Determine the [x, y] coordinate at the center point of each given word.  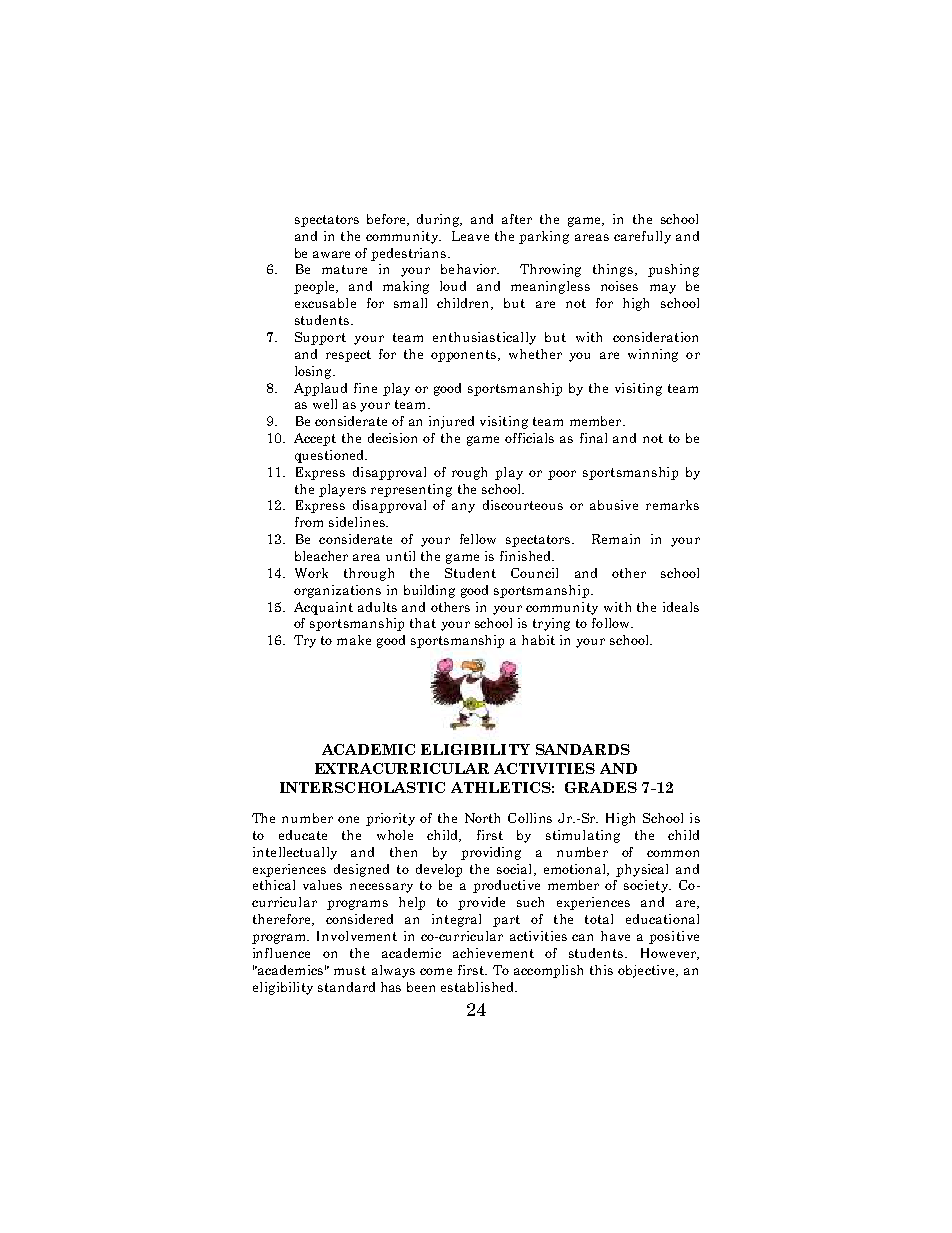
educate [303, 835]
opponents [465, 356]
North [482, 818]
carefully [642, 237]
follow [612, 623]
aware [331, 254]
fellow [478, 539]
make [354, 640]
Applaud [320, 389]
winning [653, 355]
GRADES [601, 787]
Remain [616, 539]
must [350, 970]
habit [538, 640]
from [309, 522]
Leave [470, 236]
